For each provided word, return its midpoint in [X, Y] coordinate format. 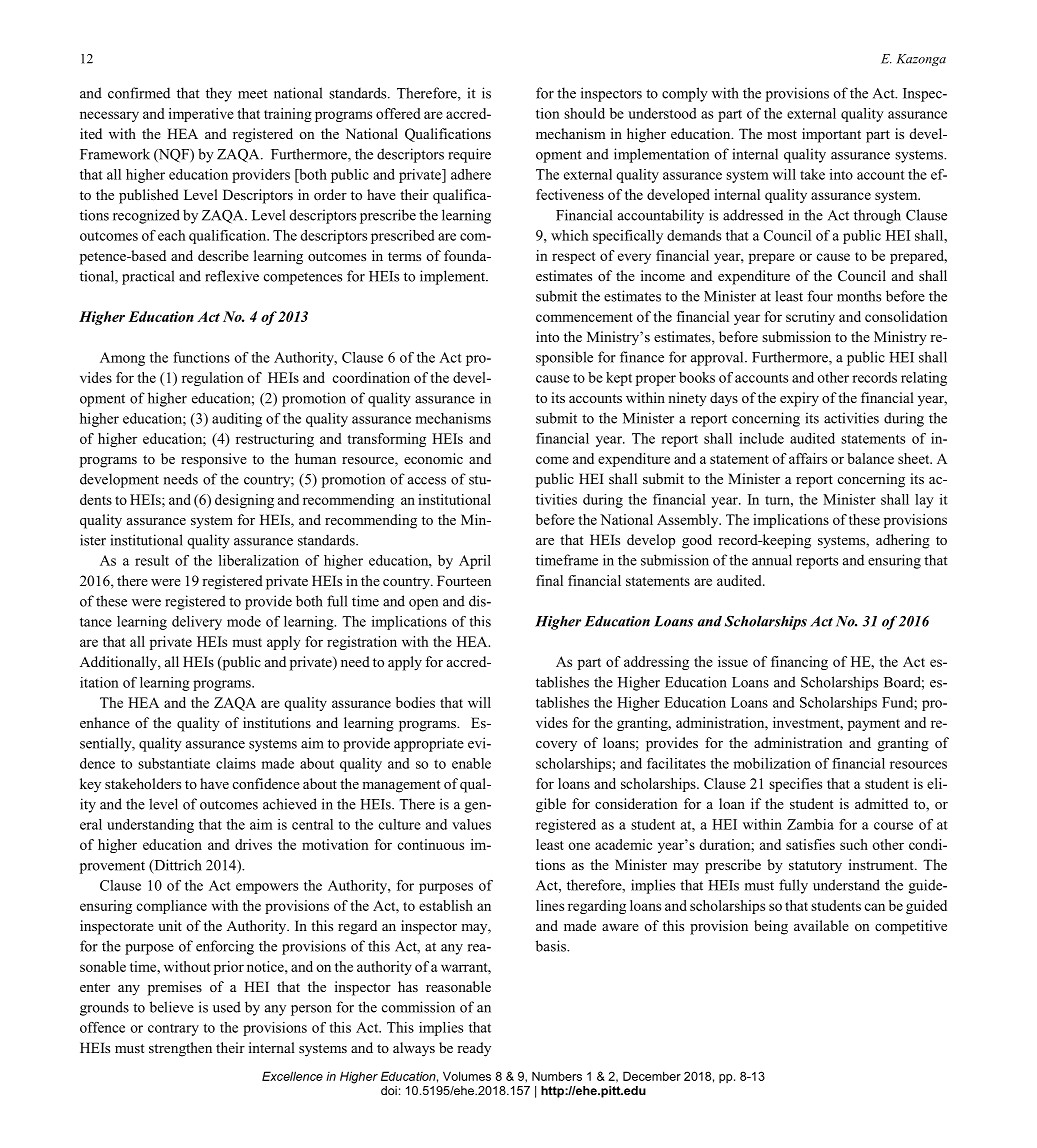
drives [253, 844]
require [469, 155]
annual [772, 560]
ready [474, 1049]
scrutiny [810, 318]
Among [122, 359]
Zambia [810, 824]
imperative [201, 115]
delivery [197, 623]
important [831, 135]
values [471, 824]
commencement [584, 317]
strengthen [180, 1049]
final [549, 580]
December [652, 1076]
